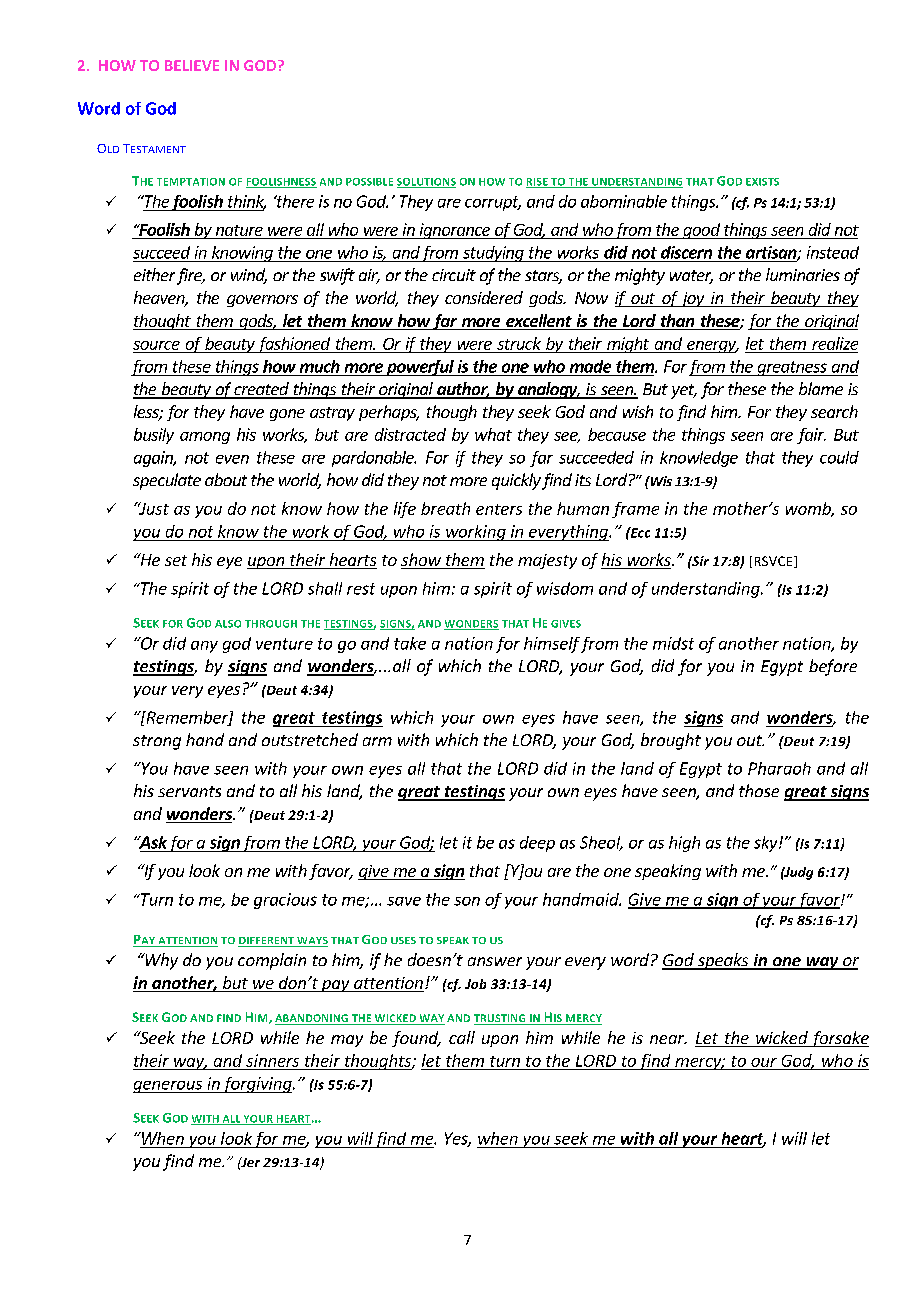 The width and height of the image is (924, 1308). Describe the element at coordinates (547, 561) in the image. I see `majesty` at that location.
